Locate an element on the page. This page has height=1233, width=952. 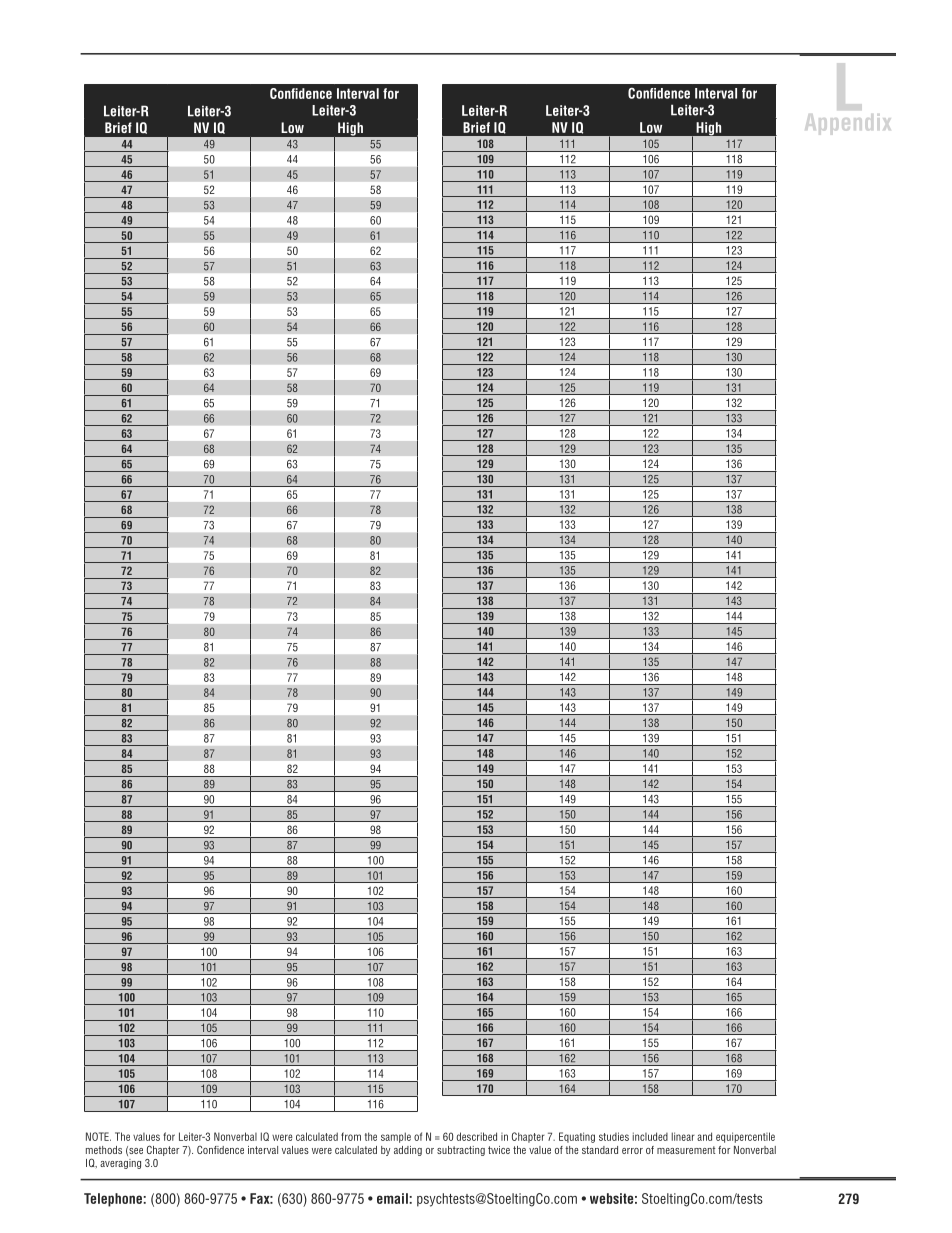
sample is located at coordinates (396, 1137).
